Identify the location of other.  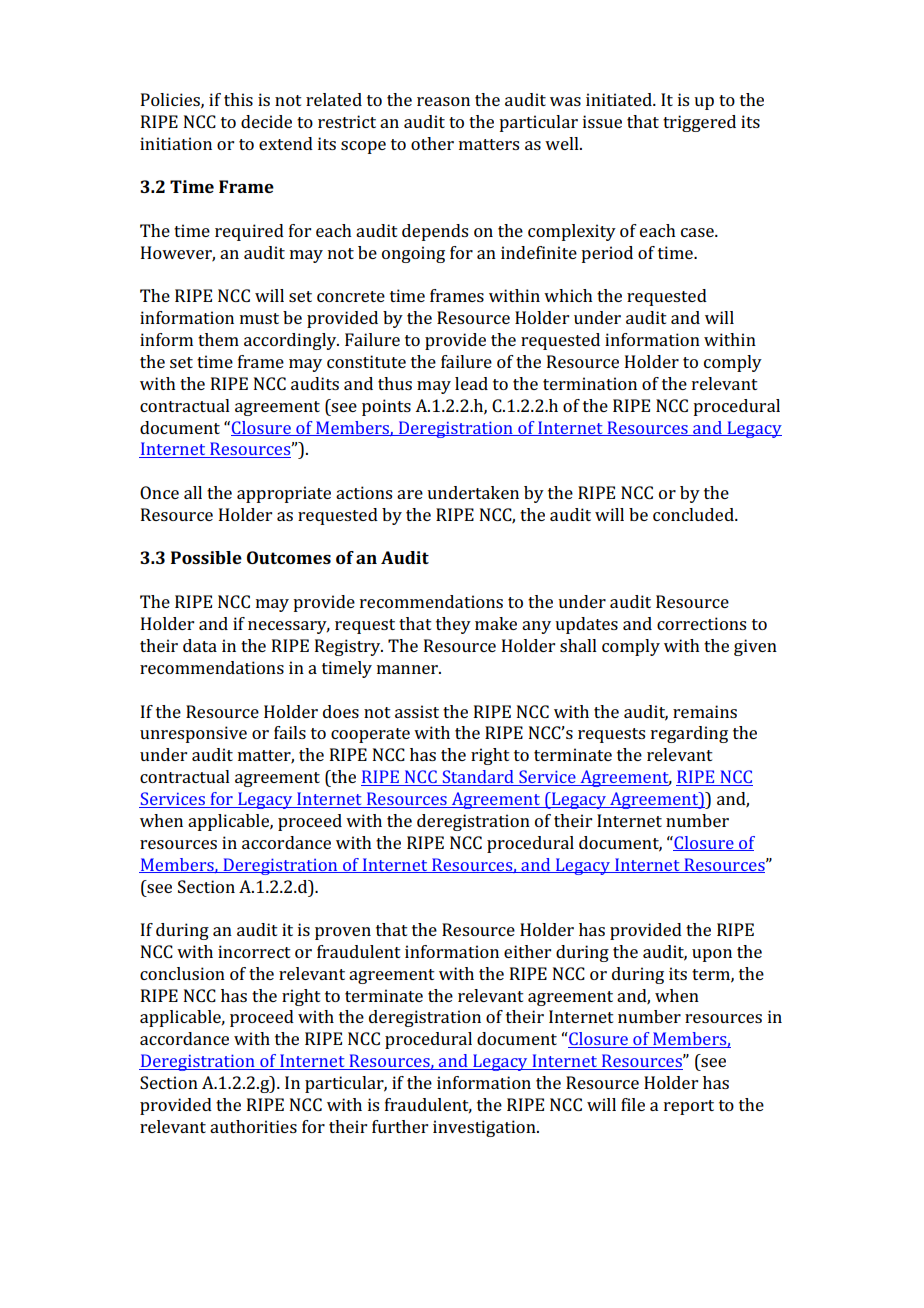
(432, 143).
